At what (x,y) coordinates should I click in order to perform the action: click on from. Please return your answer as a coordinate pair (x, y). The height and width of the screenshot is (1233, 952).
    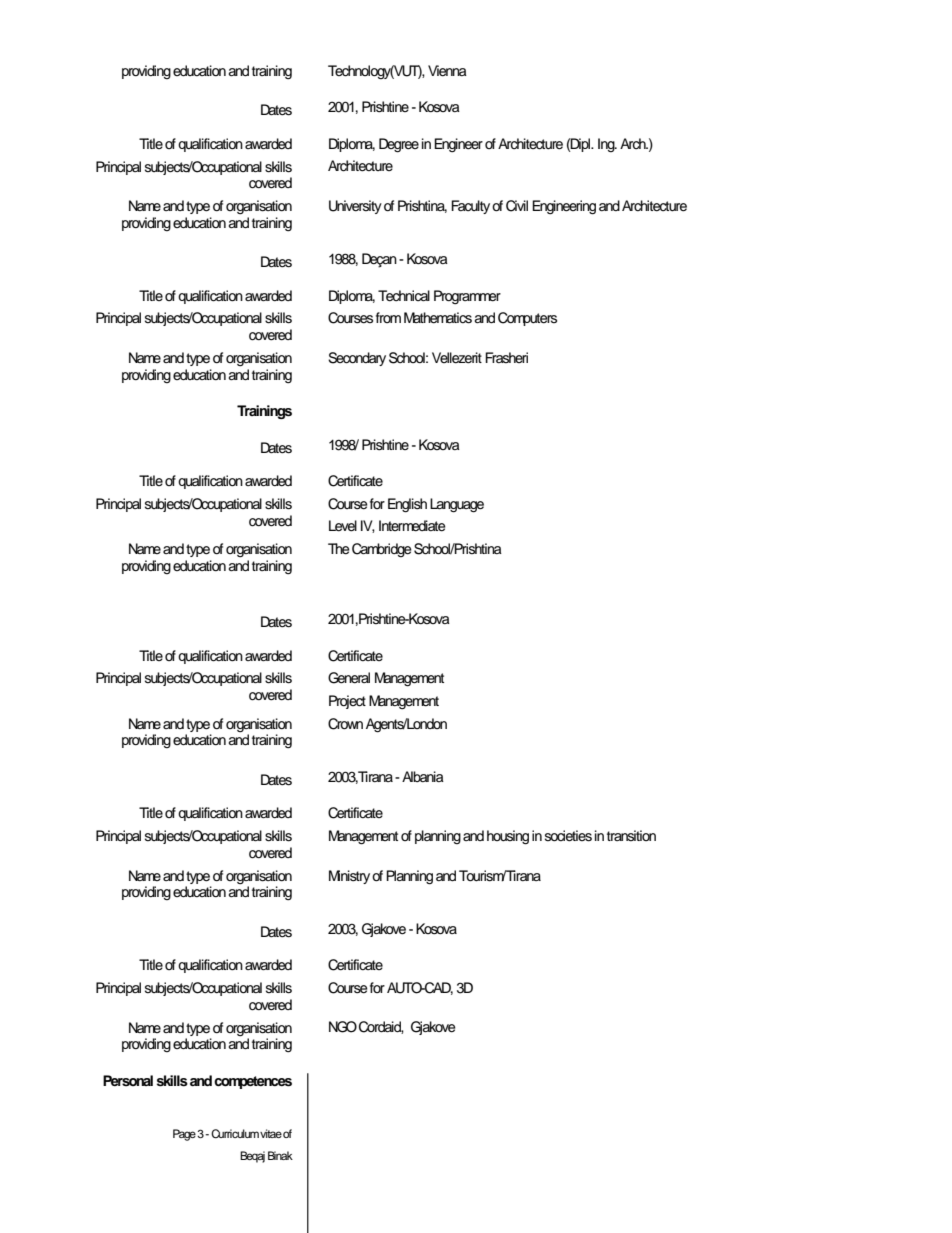
    Looking at the image, I should click on (388, 317).
